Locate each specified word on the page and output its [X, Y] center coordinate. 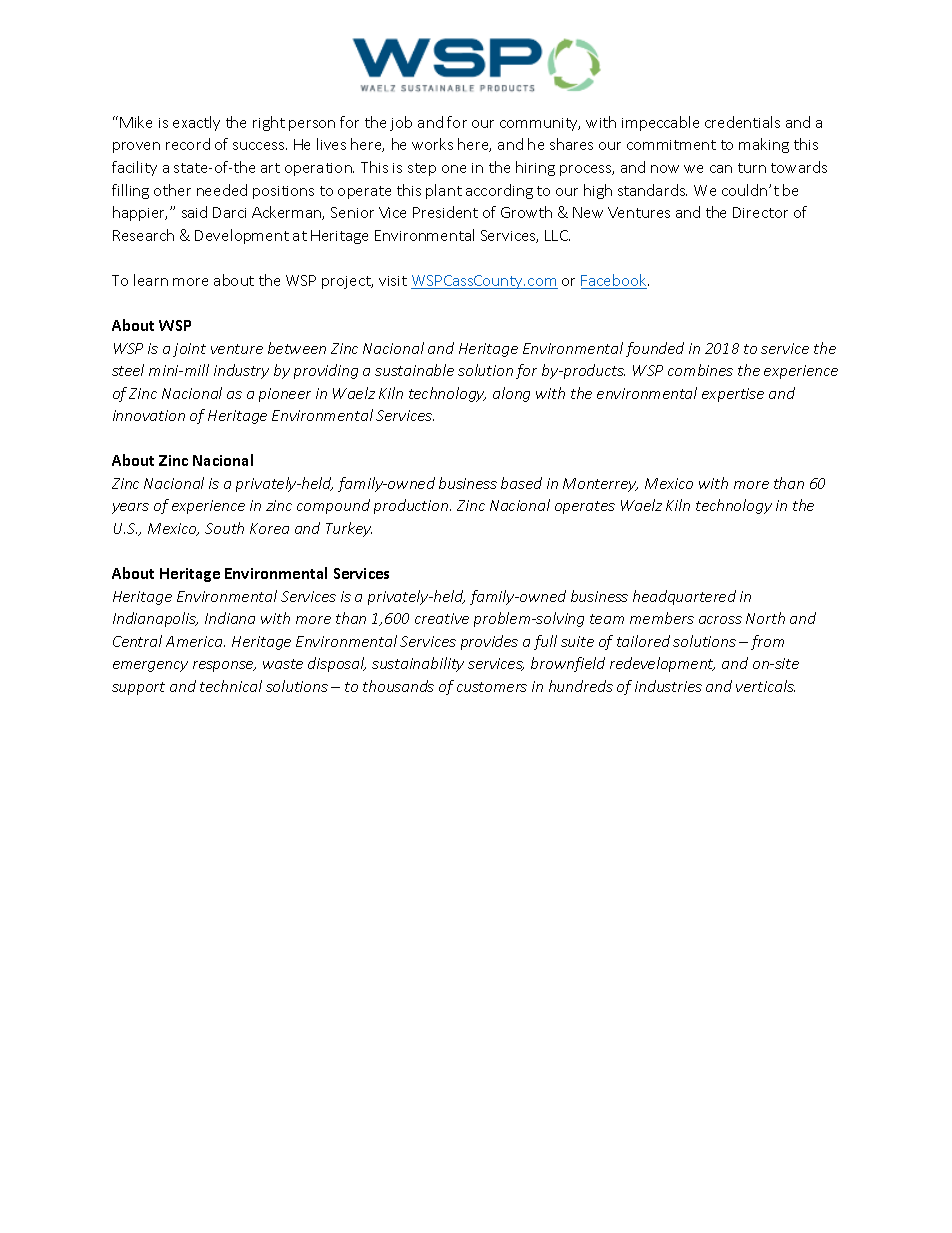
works [432, 144]
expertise [733, 395]
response [224, 666]
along [511, 394]
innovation [149, 415]
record [188, 144]
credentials [742, 122]
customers [492, 687]
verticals [765, 686]
